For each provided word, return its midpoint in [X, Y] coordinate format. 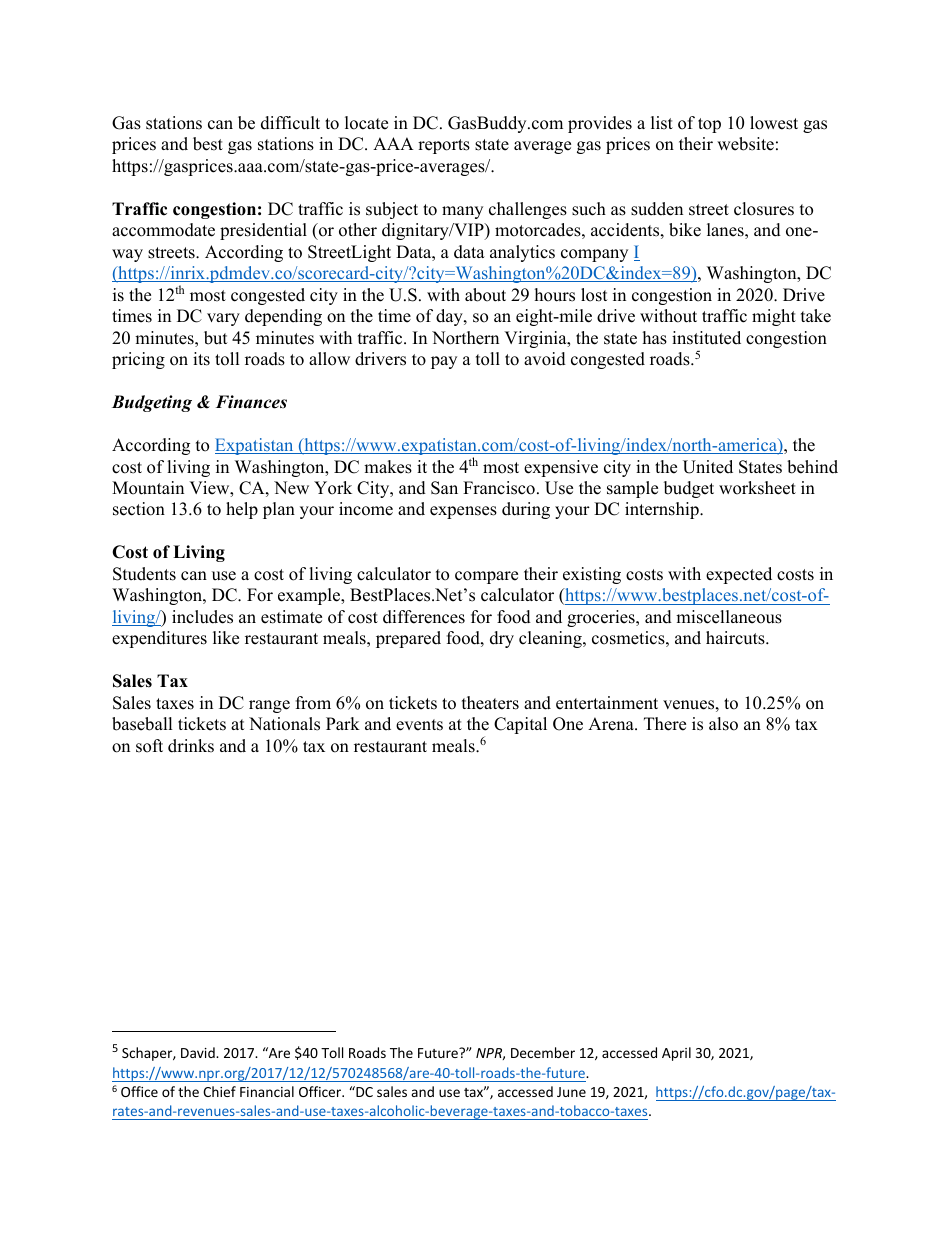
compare [486, 577]
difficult [290, 123]
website [745, 144]
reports [444, 146]
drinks [191, 746]
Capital [520, 725]
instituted [706, 338]
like [226, 638]
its [201, 359]
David [199, 1052]
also [723, 724]
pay [444, 362]
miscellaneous [729, 617]
